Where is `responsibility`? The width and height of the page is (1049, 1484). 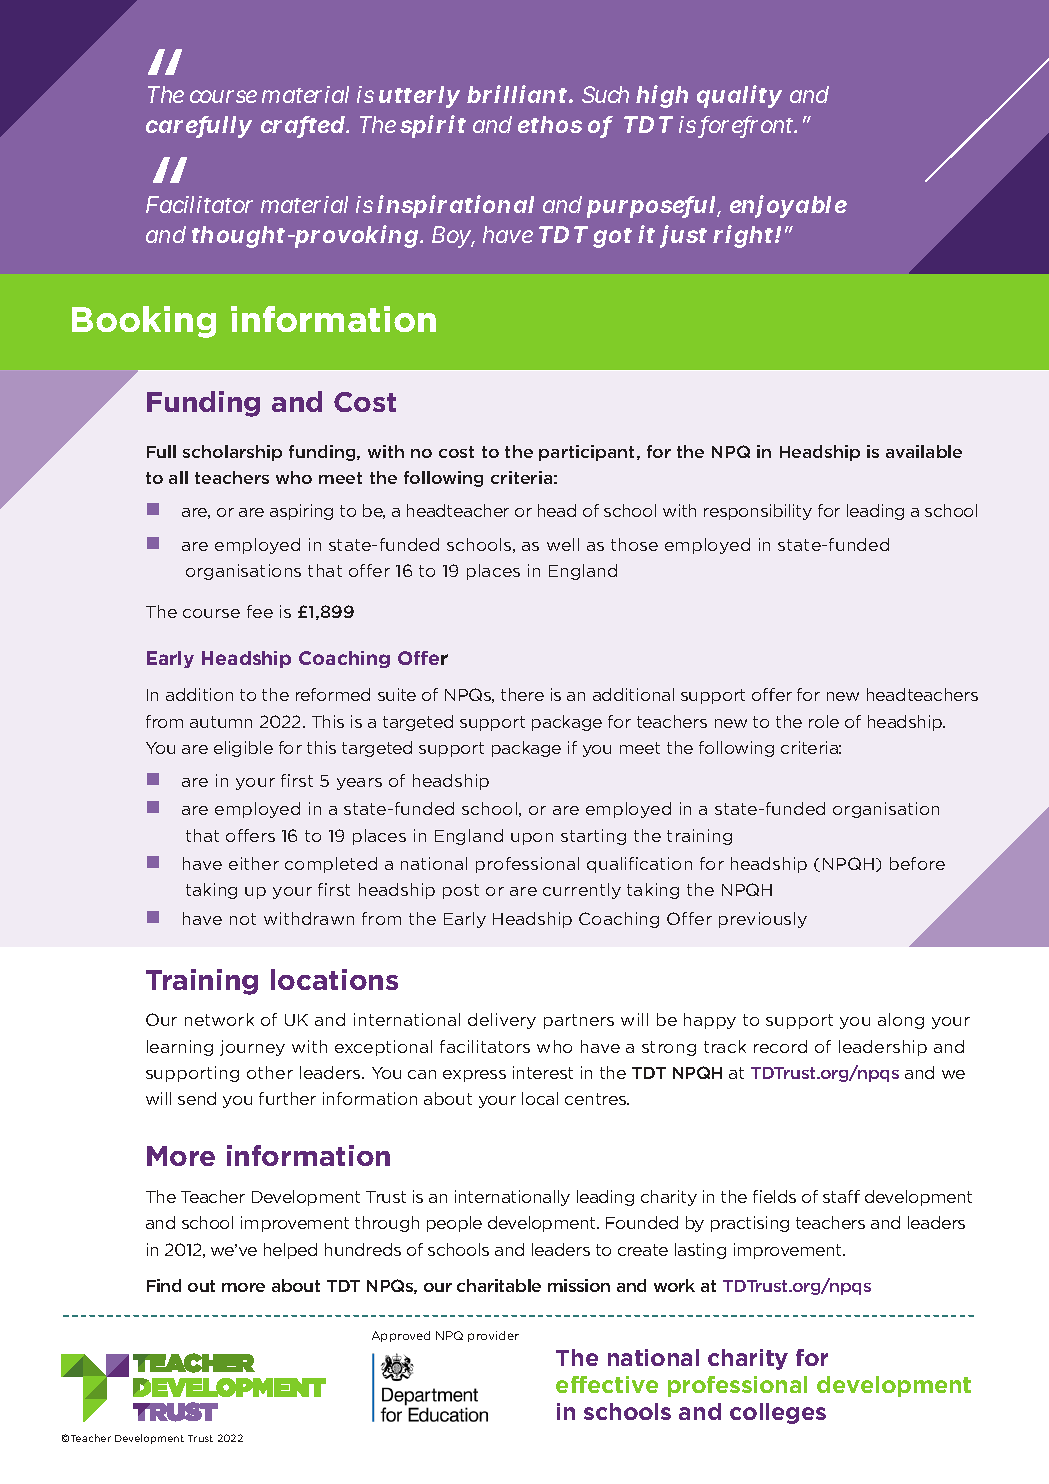
responsibility is located at coordinates (758, 512).
